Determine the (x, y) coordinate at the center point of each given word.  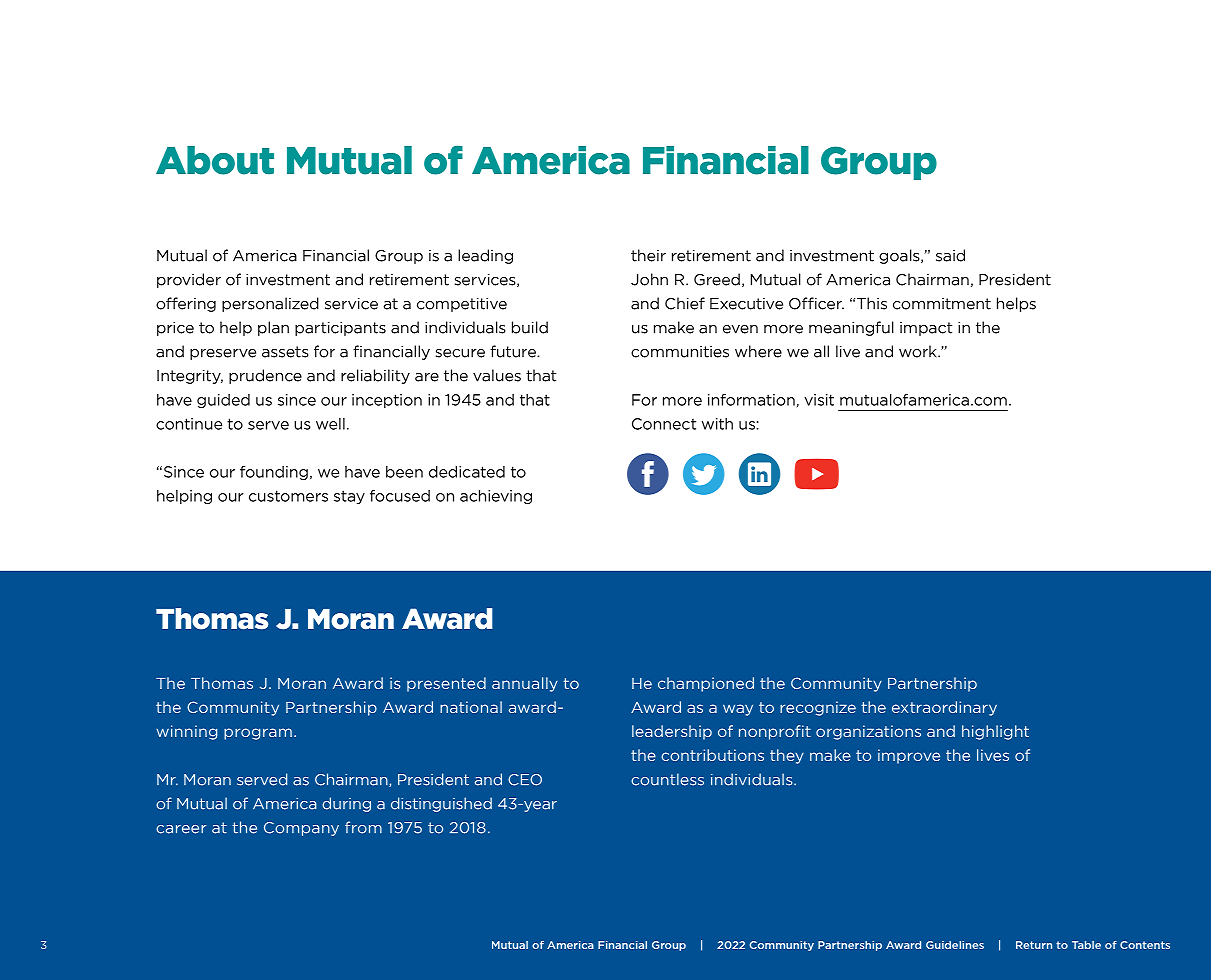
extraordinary (944, 708)
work (919, 351)
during (346, 804)
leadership (672, 732)
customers (288, 496)
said (950, 255)
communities (680, 352)
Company (301, 829)
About (215, 160)
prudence (265, 376)
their (648, 255)
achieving (496, 497)
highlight (995, 732)
